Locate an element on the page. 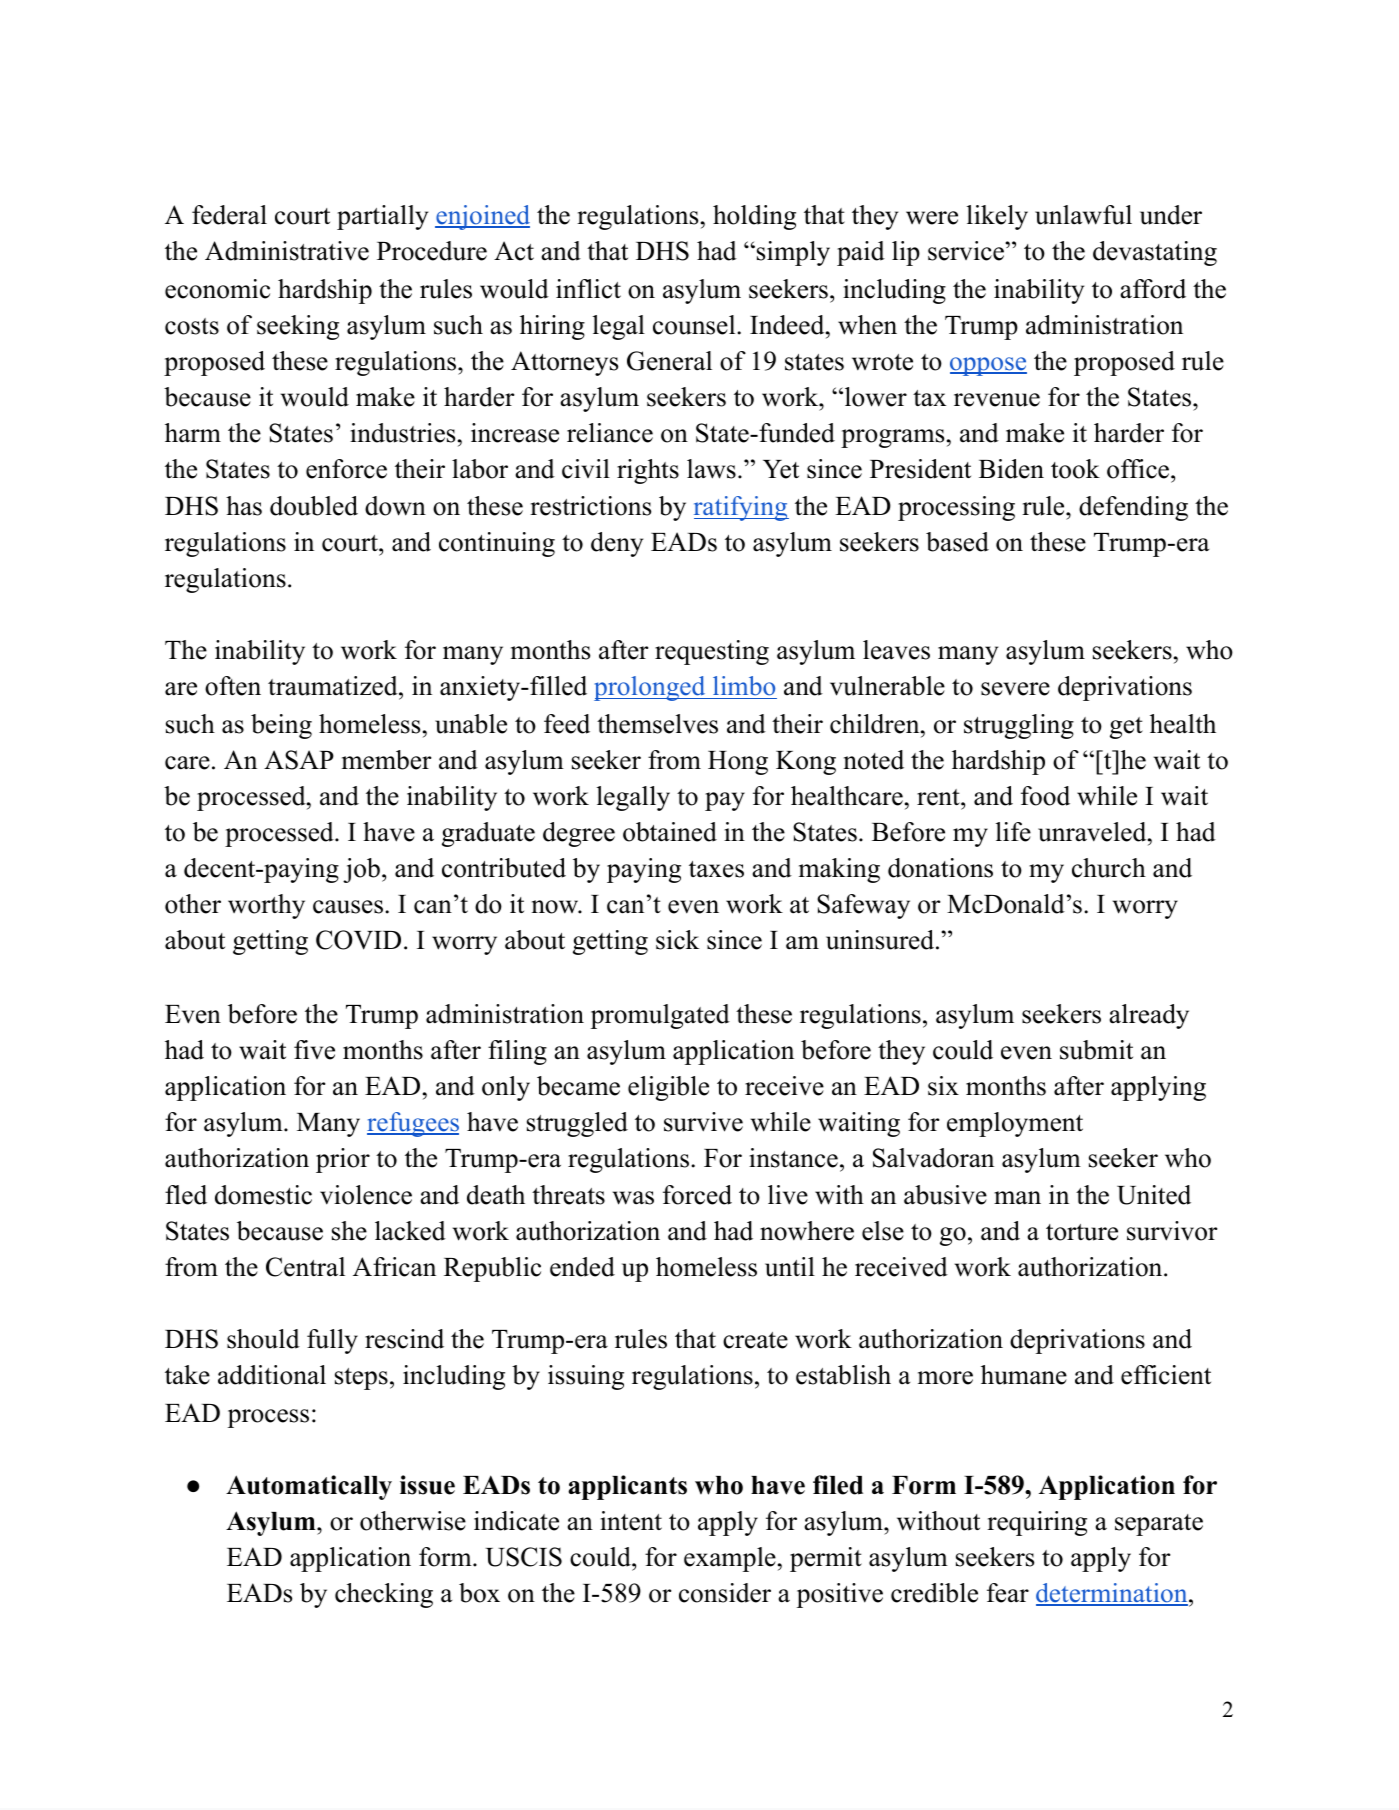  prior is located at coordinates (343, 1160).
